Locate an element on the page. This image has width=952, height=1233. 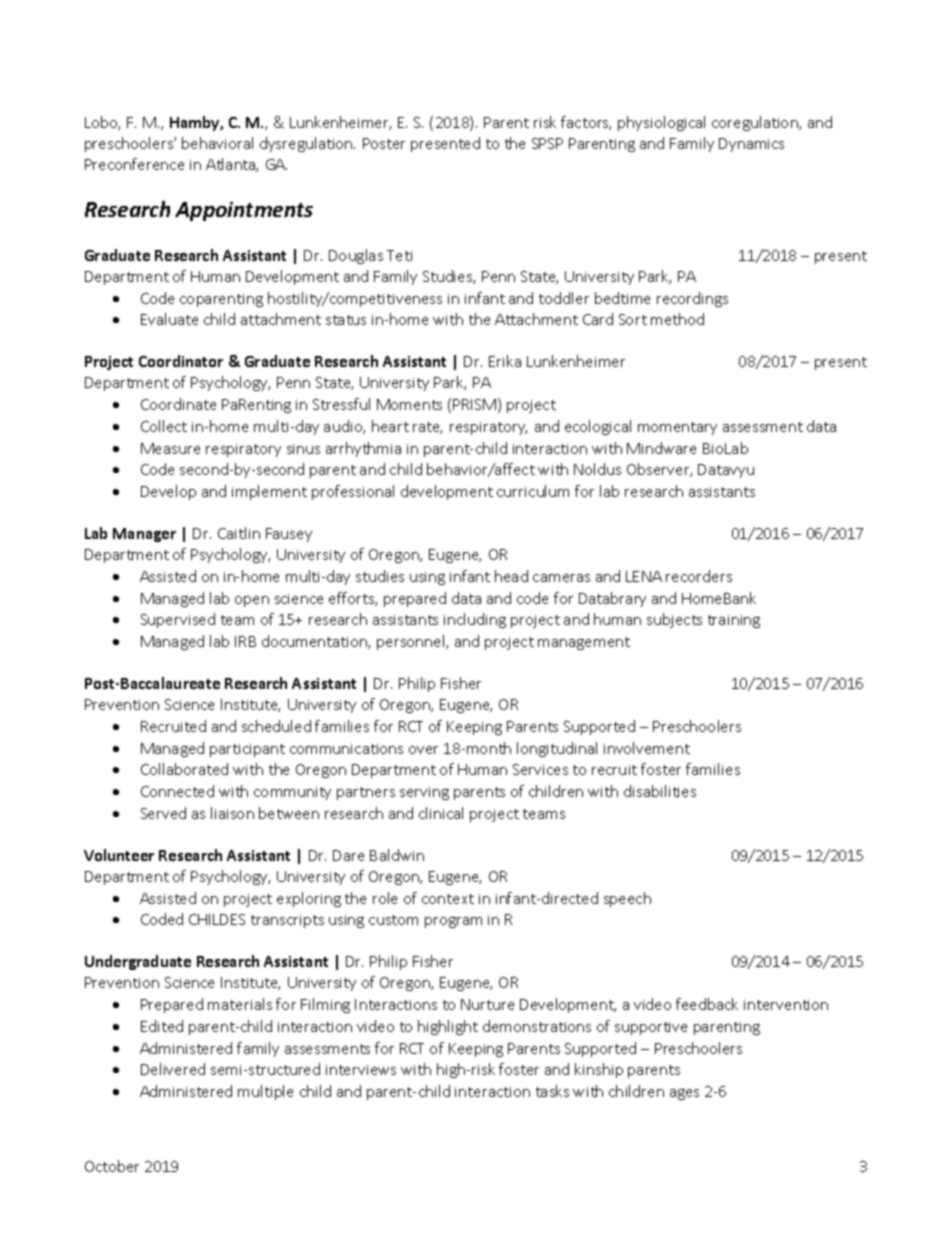
Coordinate is located at coordinates (178, 404).
